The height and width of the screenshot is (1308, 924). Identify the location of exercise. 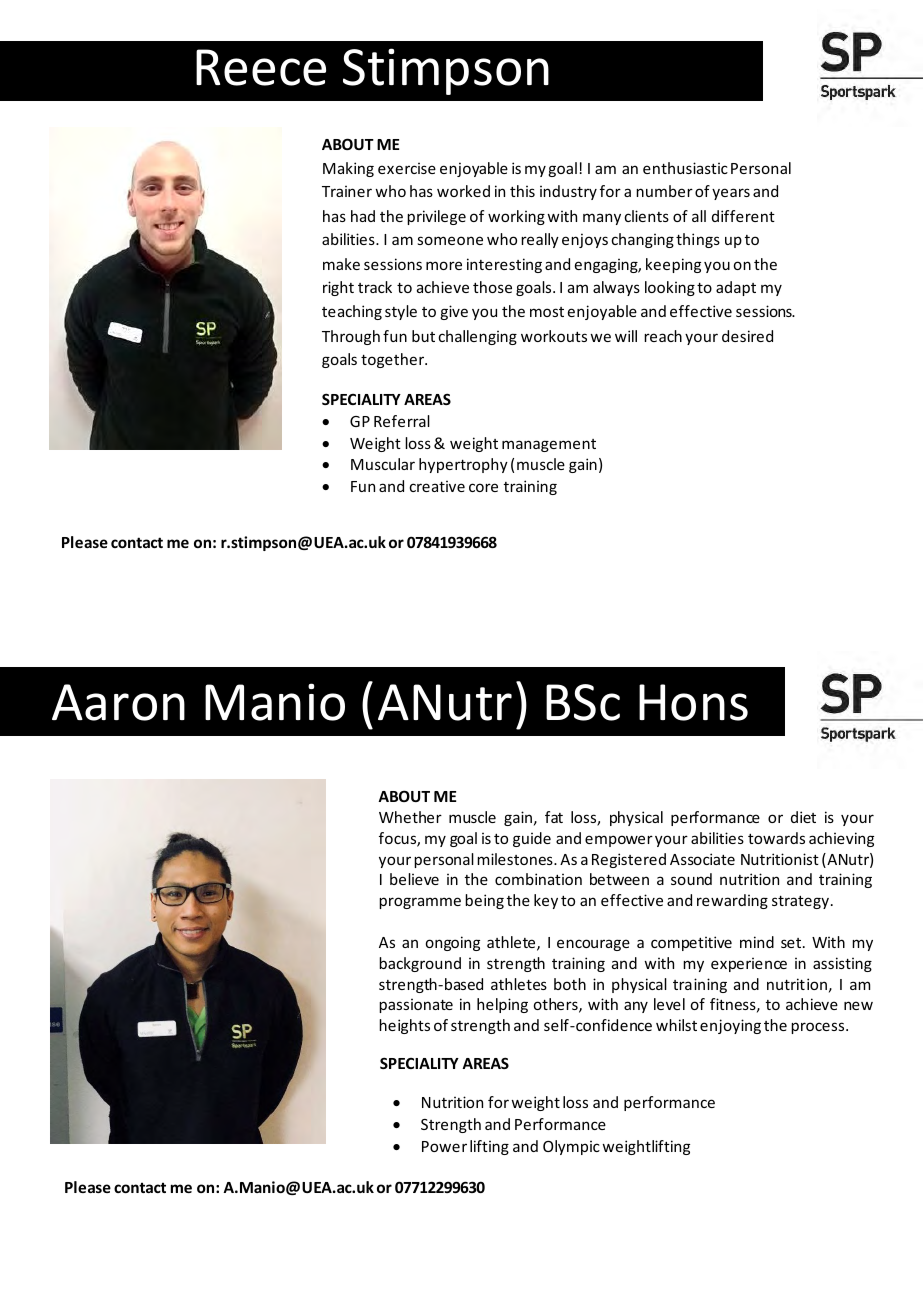
(407, 168).
